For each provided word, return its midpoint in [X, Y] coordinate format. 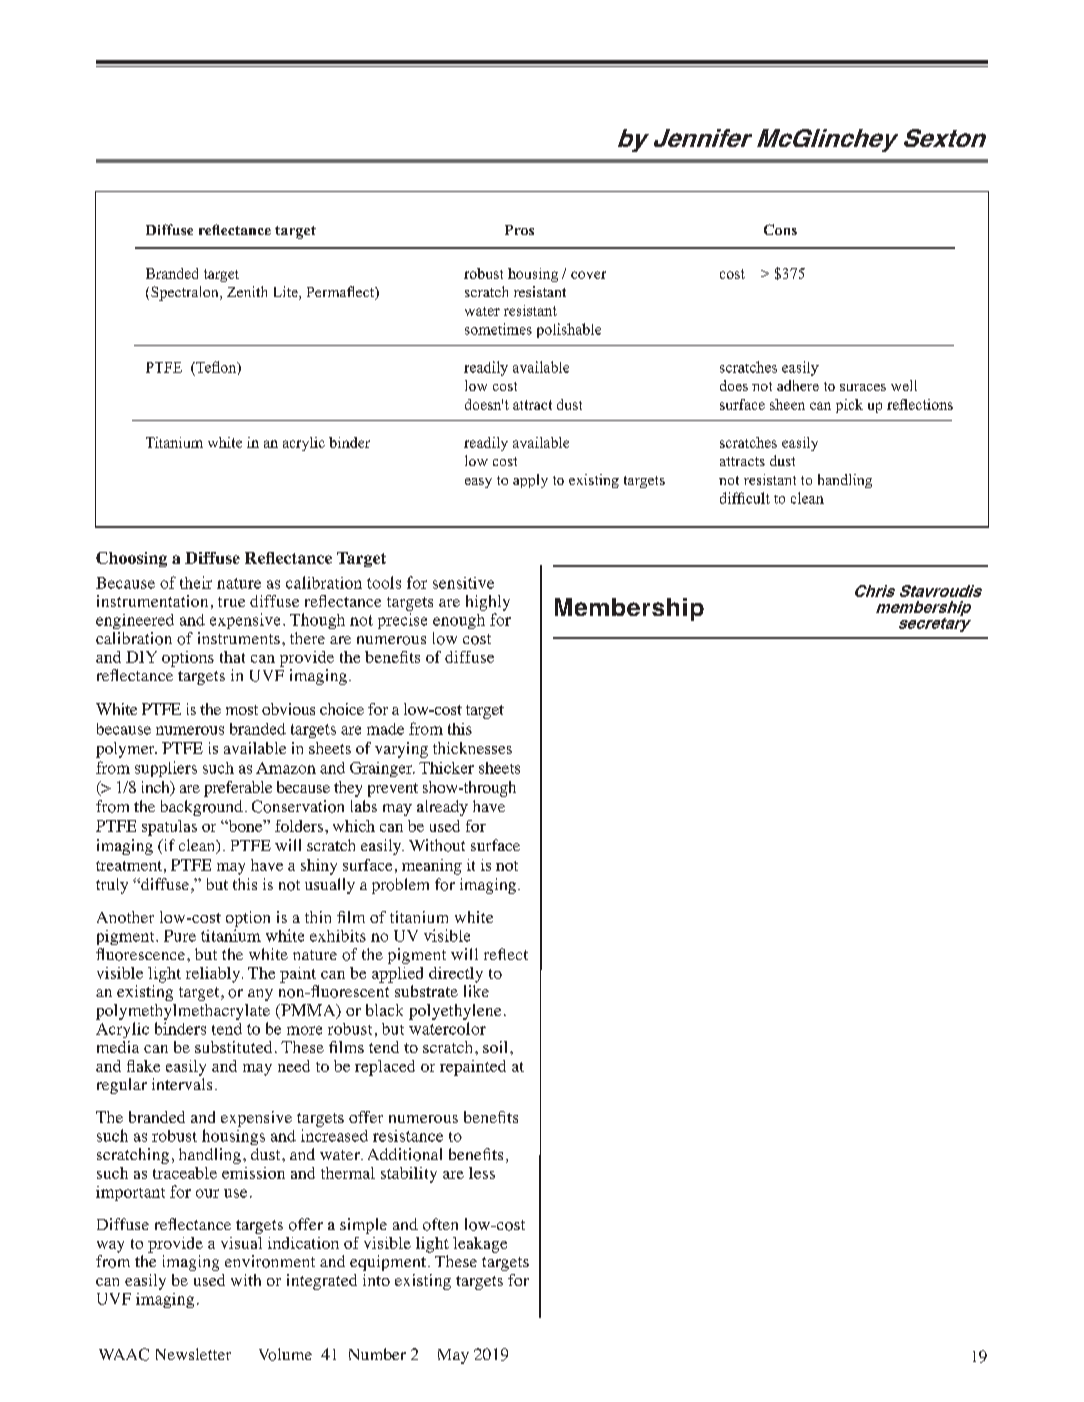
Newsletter [193, 1354]
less [482, 1173]
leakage [480, 1245]
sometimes [498, 329]
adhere [798, 385]
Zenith [247, 291]
